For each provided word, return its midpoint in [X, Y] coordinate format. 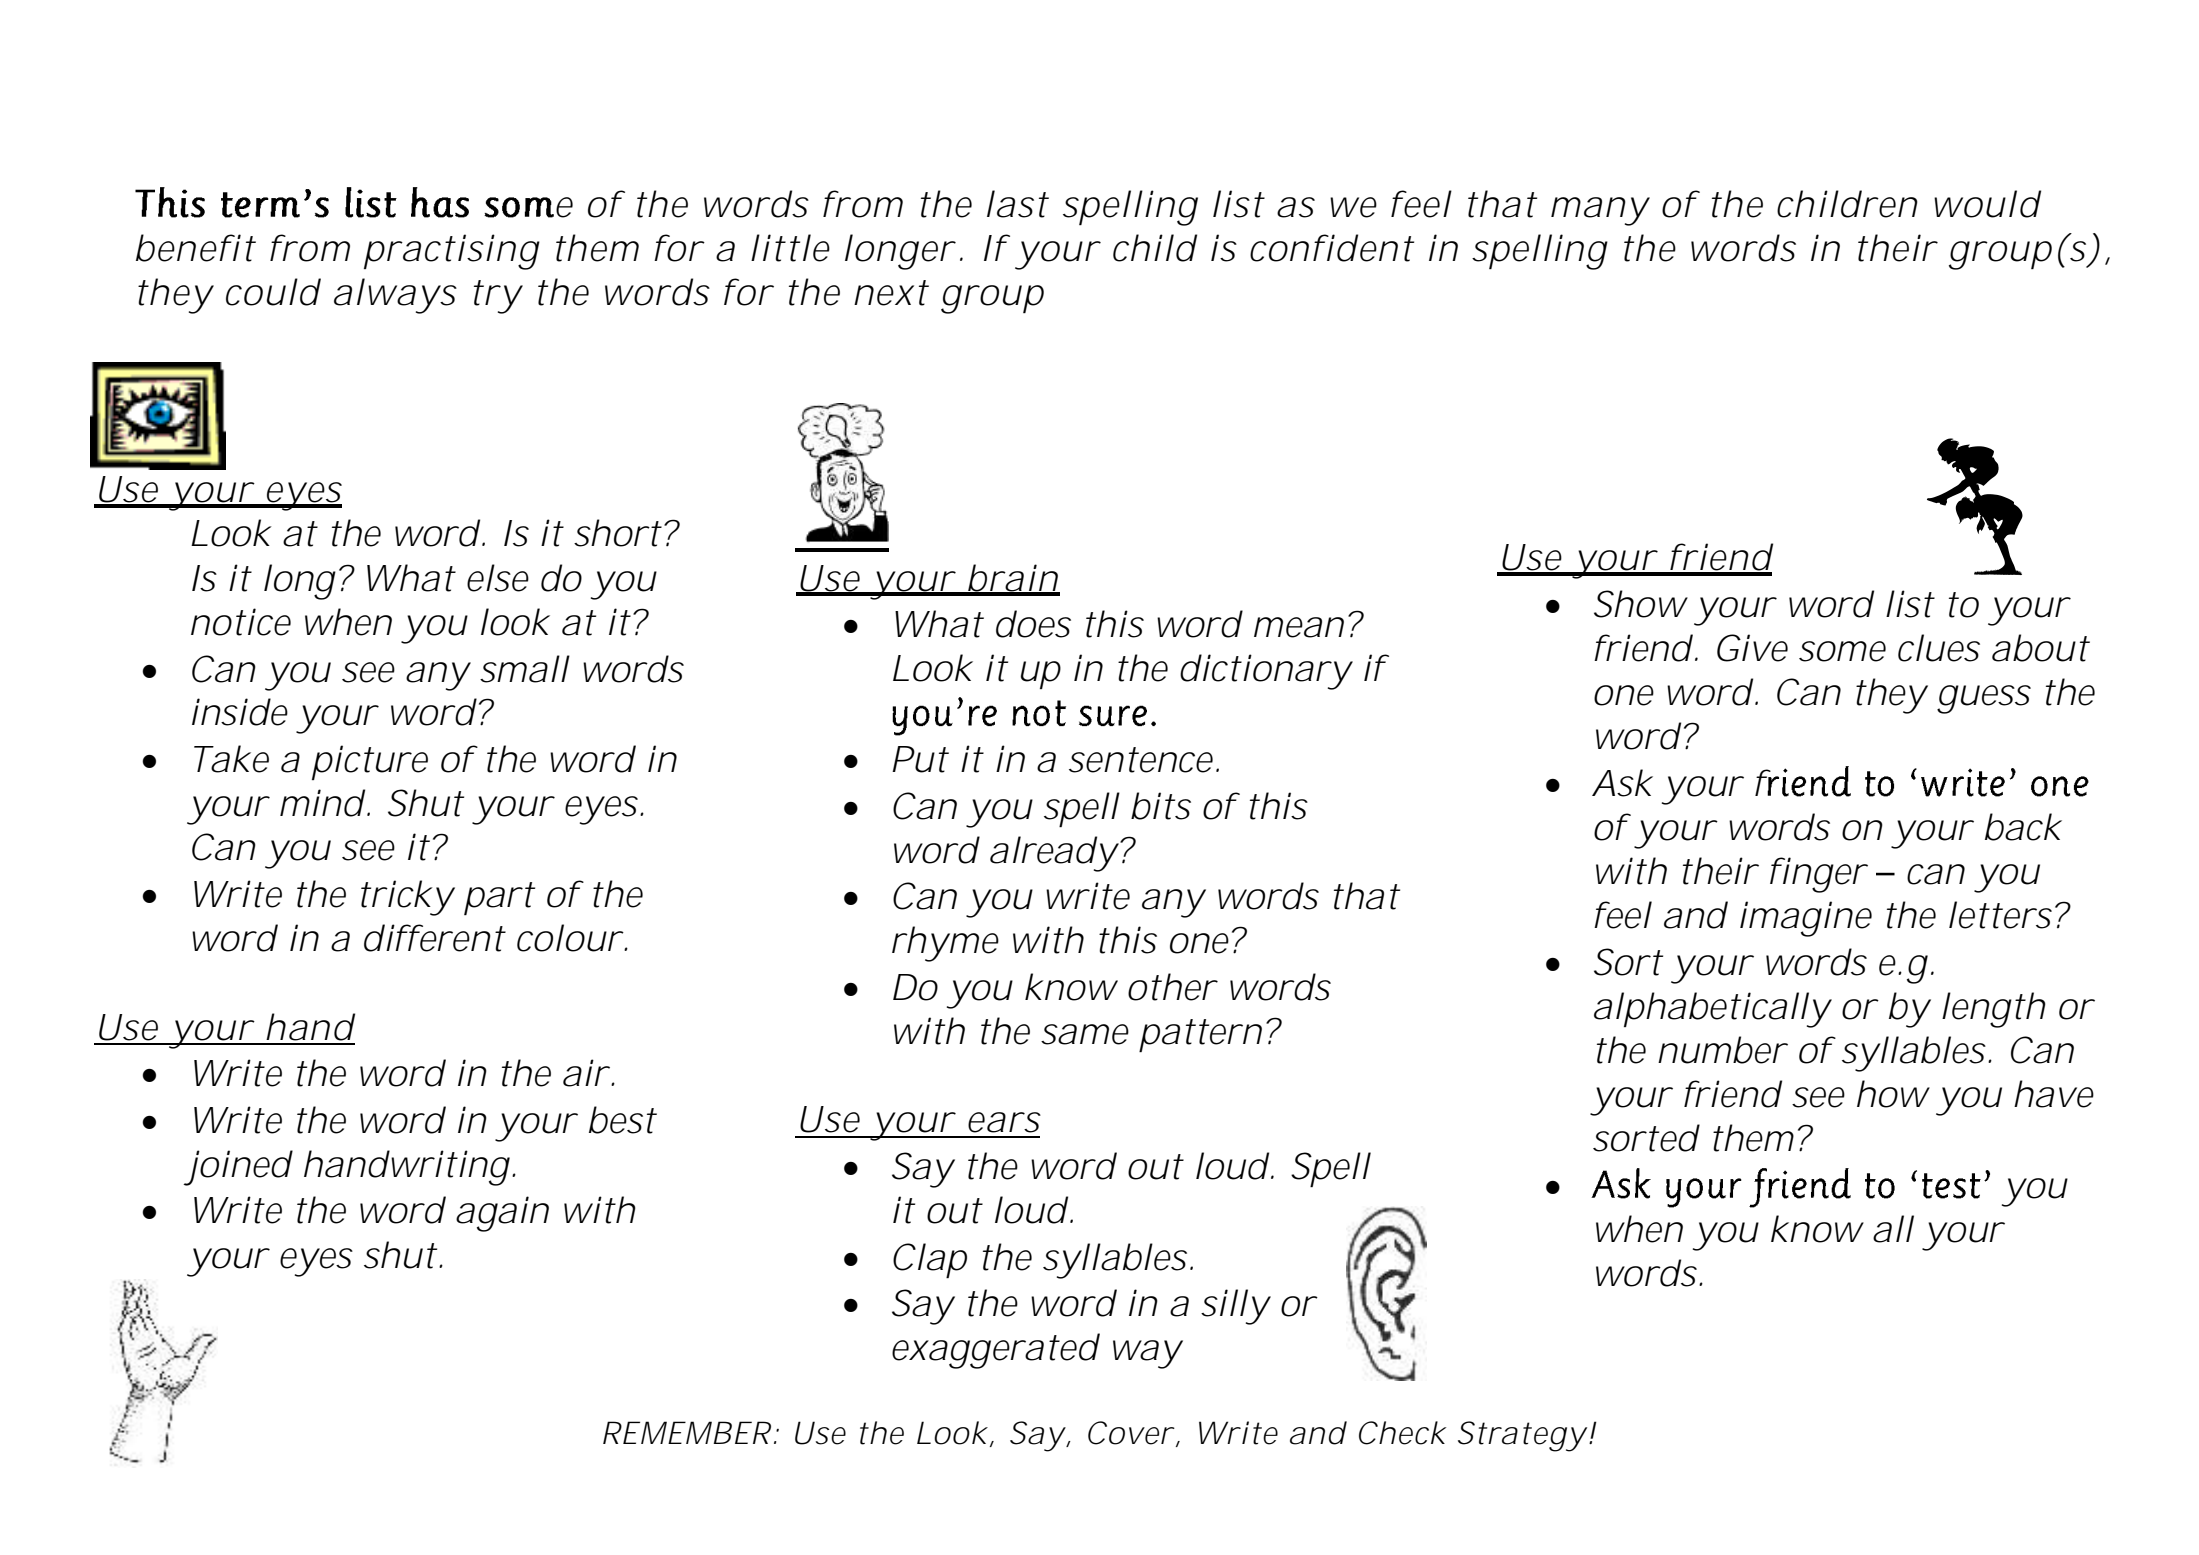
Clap [930, 1261]
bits [1161, 806]
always [395, 296]
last [1018, 204]
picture [370, 762]
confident [1332, 248]
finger [1818, 875]
